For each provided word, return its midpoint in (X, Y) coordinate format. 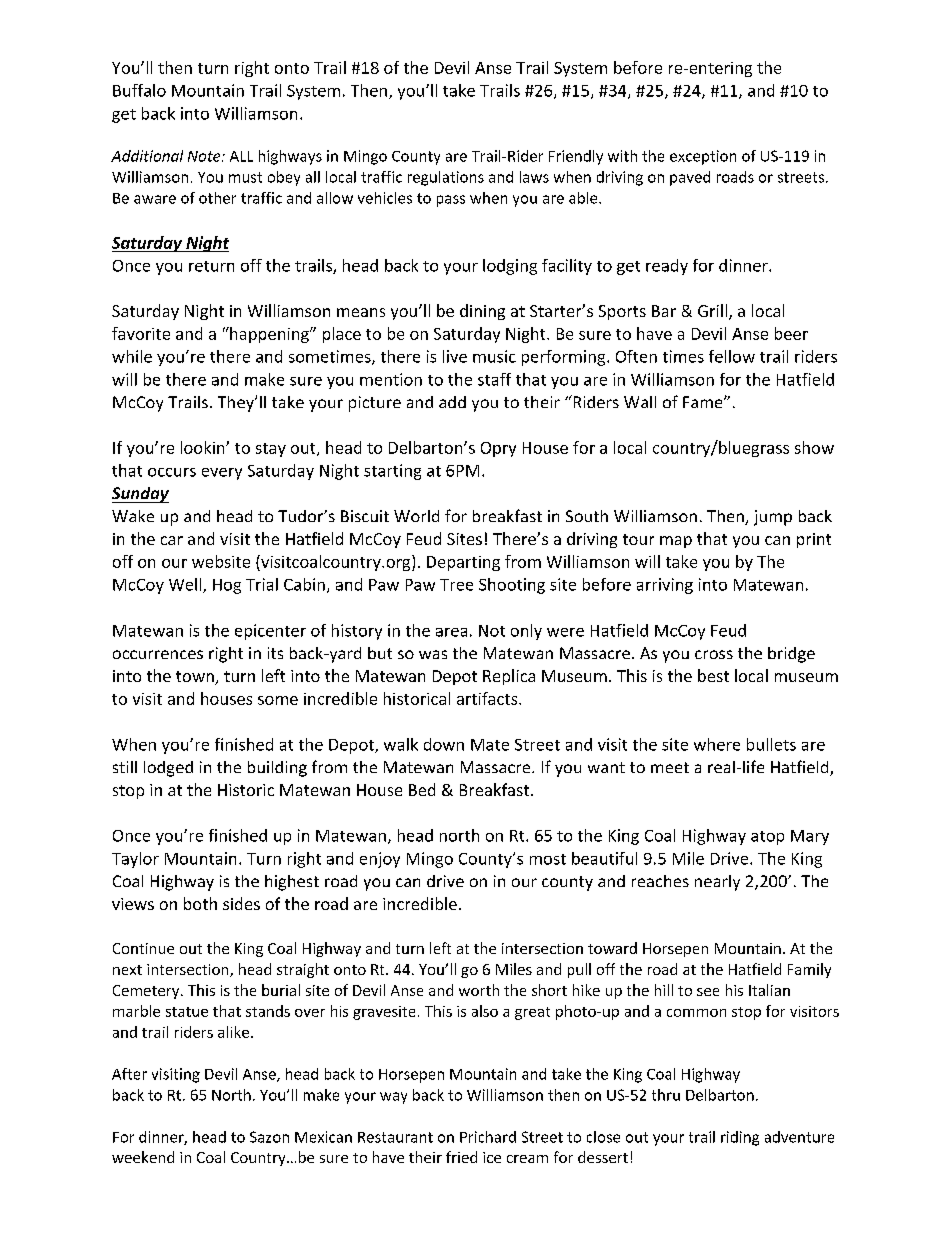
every (222, 474)
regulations (446, 178)
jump (773, 518)
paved (690, 178)
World (416, 516)
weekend (143, 1157)
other (217, 198)
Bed (422, 789)
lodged (168, 769)
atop (767, 838)
